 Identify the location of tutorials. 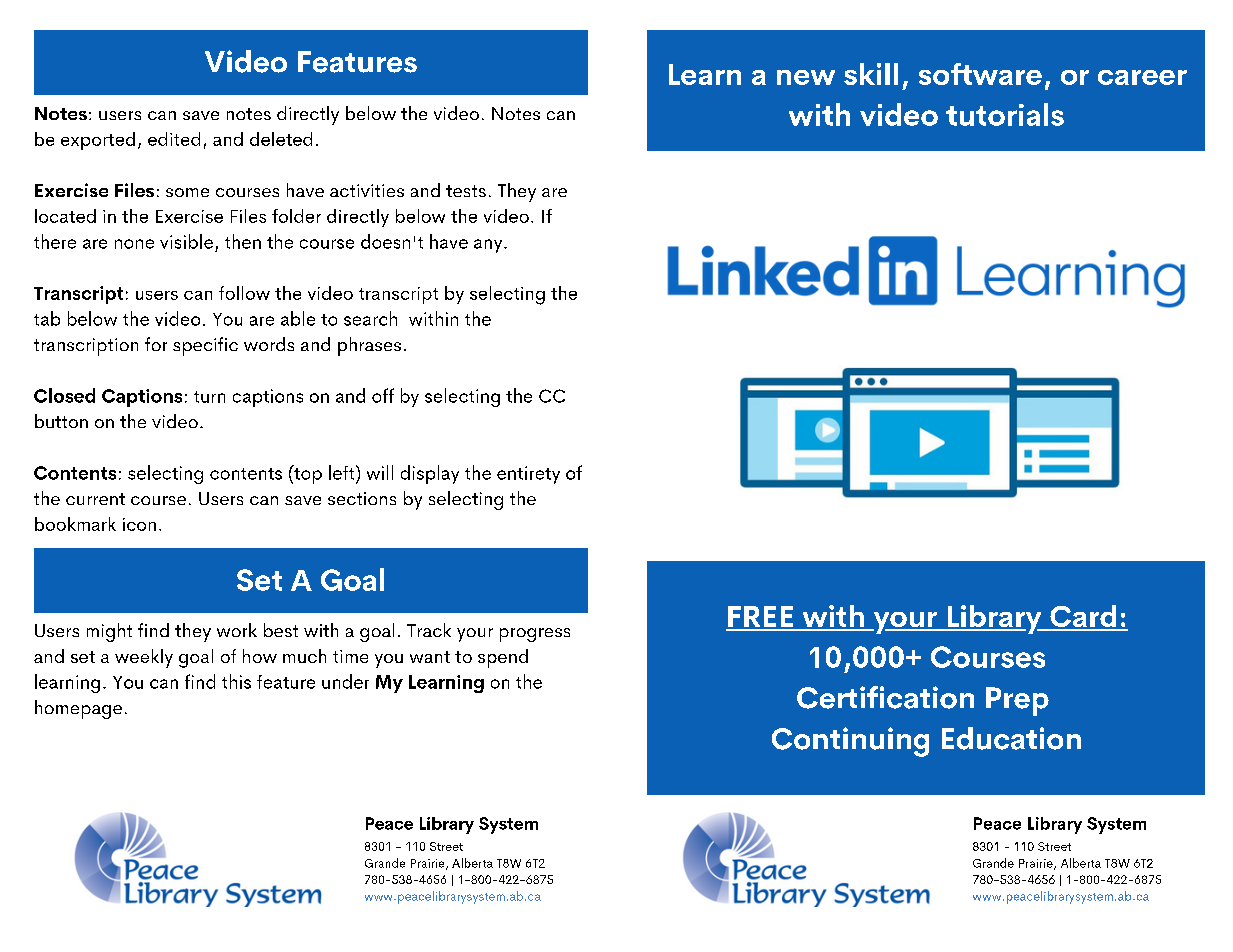
(1005, 114).
